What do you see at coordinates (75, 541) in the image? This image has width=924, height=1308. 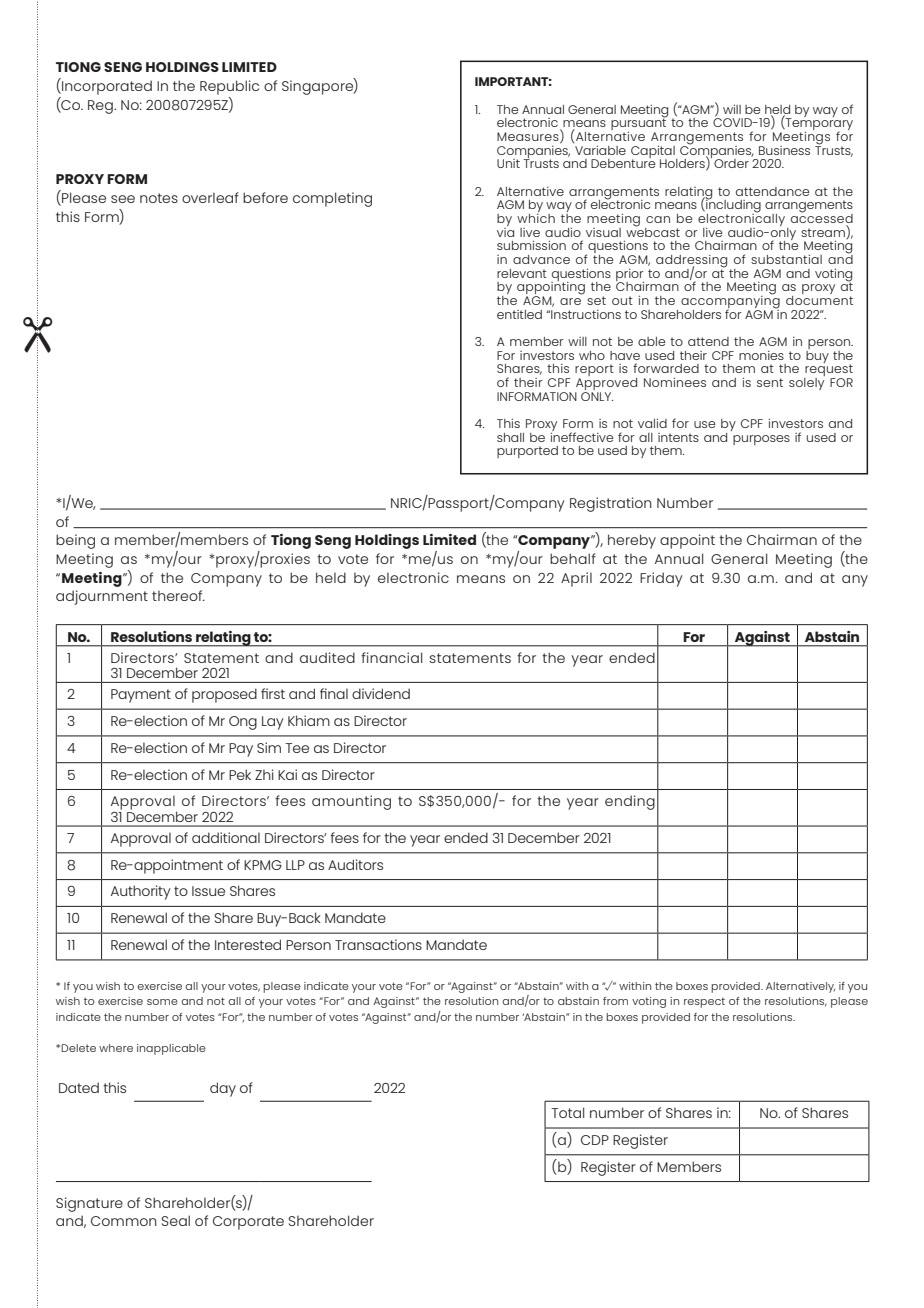 I see `being` at bounding box center [75, 541].
